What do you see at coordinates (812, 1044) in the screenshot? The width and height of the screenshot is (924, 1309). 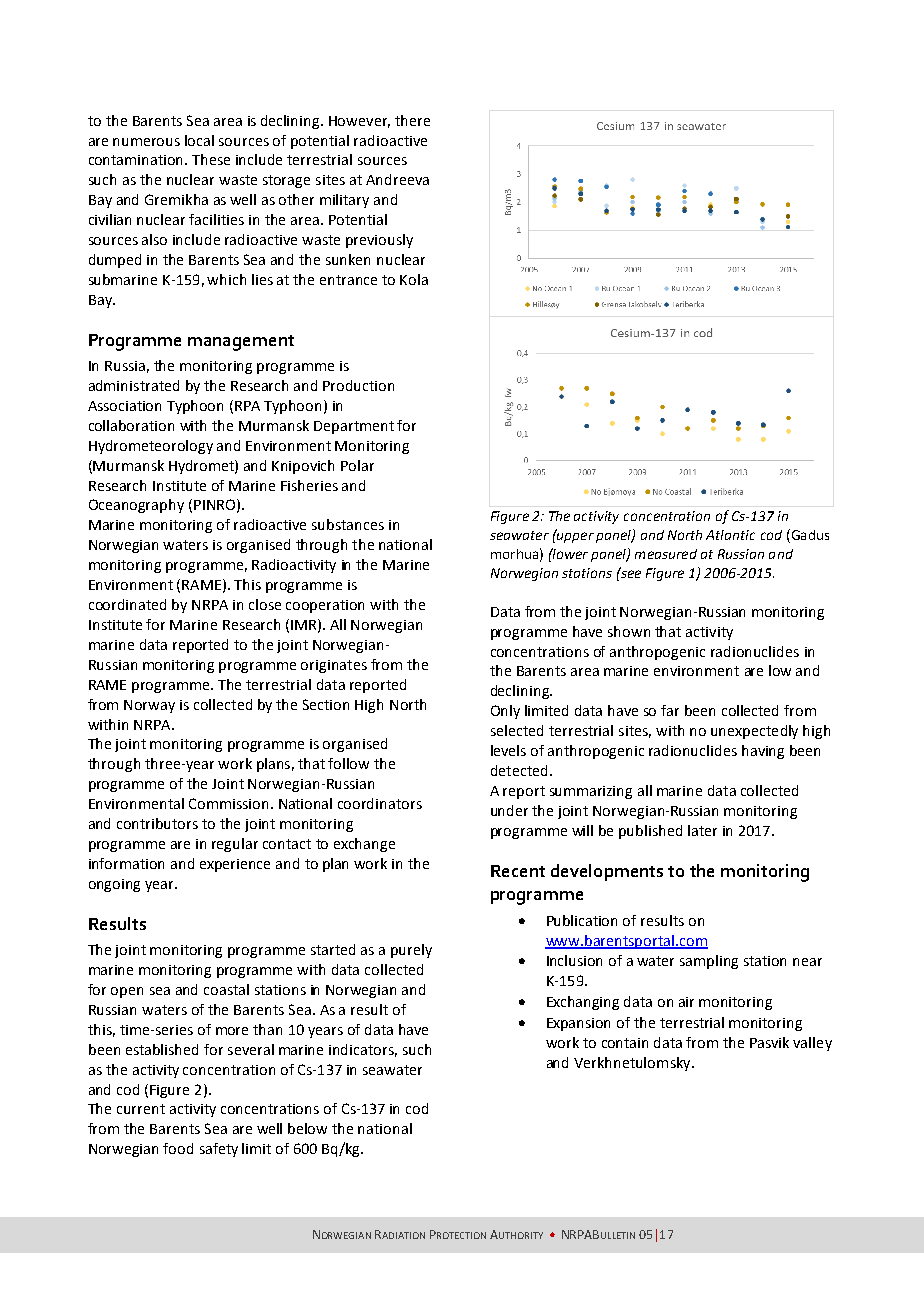 I see `valley` at bounding box center [812, 1044].
